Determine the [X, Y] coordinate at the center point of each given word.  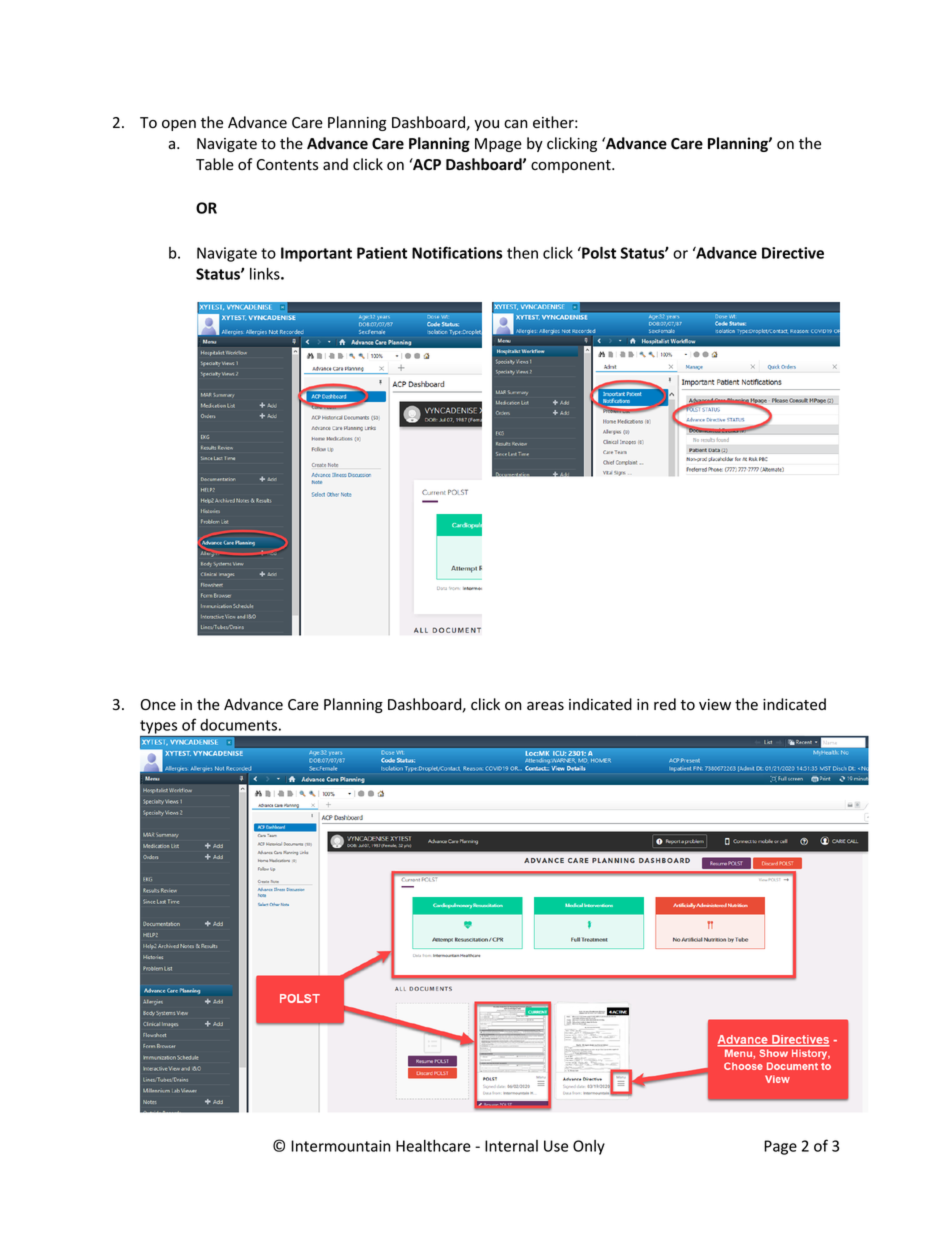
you [486, 125]
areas [545, 706]
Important [316, 254]
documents [238, 725]
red [665, 704]
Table [215, 164]
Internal [511, 1146]
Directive [793, 253]
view [715, 705]
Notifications [457, 252]
